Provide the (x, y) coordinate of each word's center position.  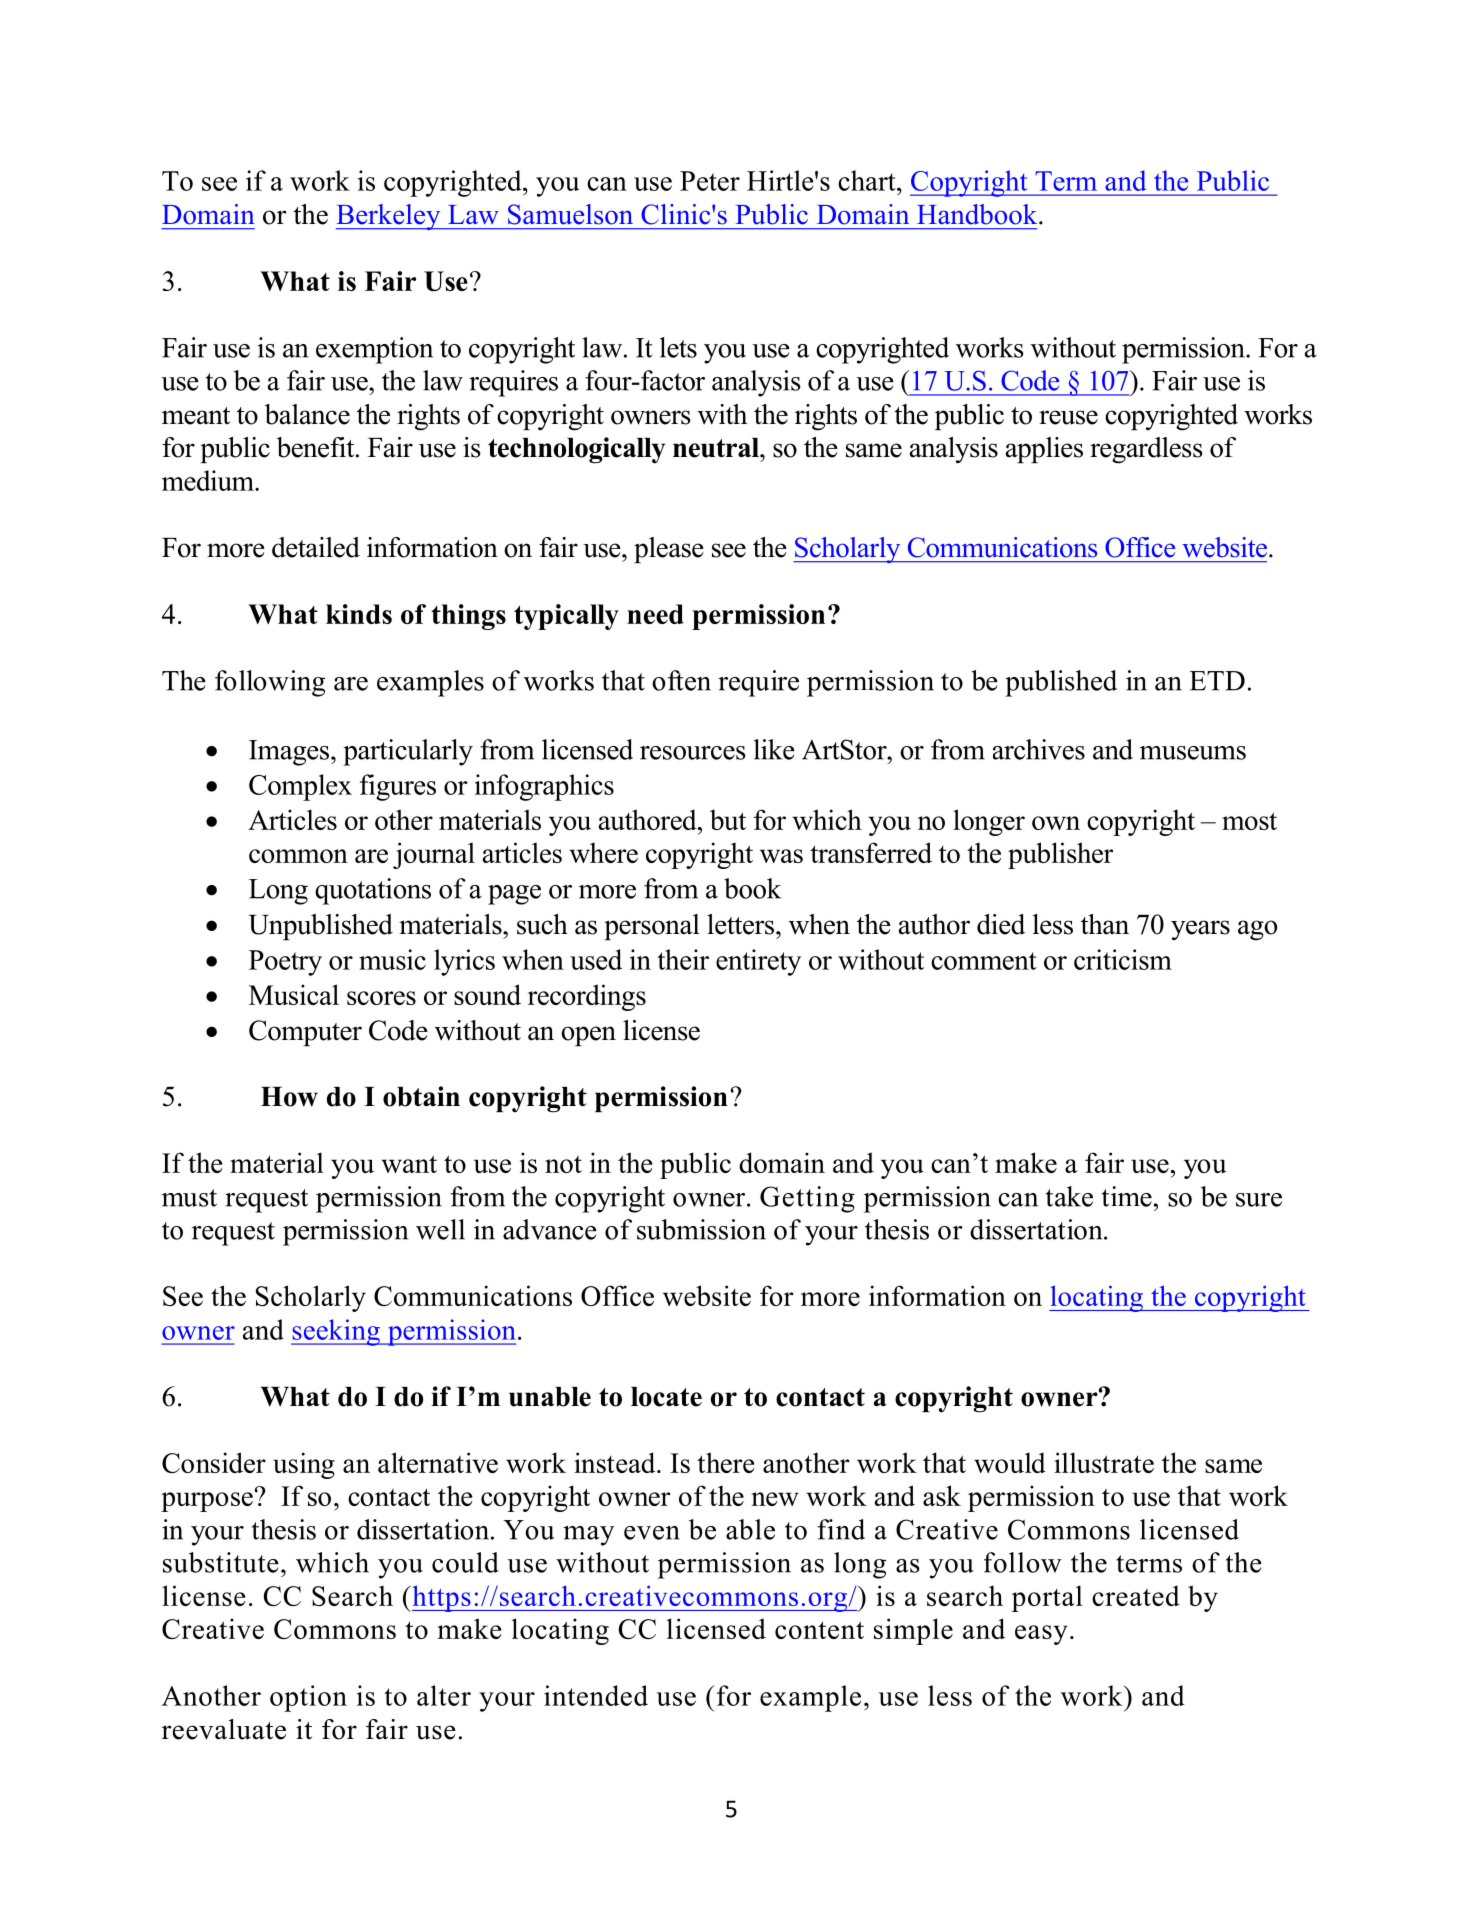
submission (701, 1229)
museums (1193, 753)
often (681, 680)
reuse (1068, 417)
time (1127, 1196)
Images (290, 753)
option (308, 1698)
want (409, 1164)
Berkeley (389, 217)
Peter (710, 181)
